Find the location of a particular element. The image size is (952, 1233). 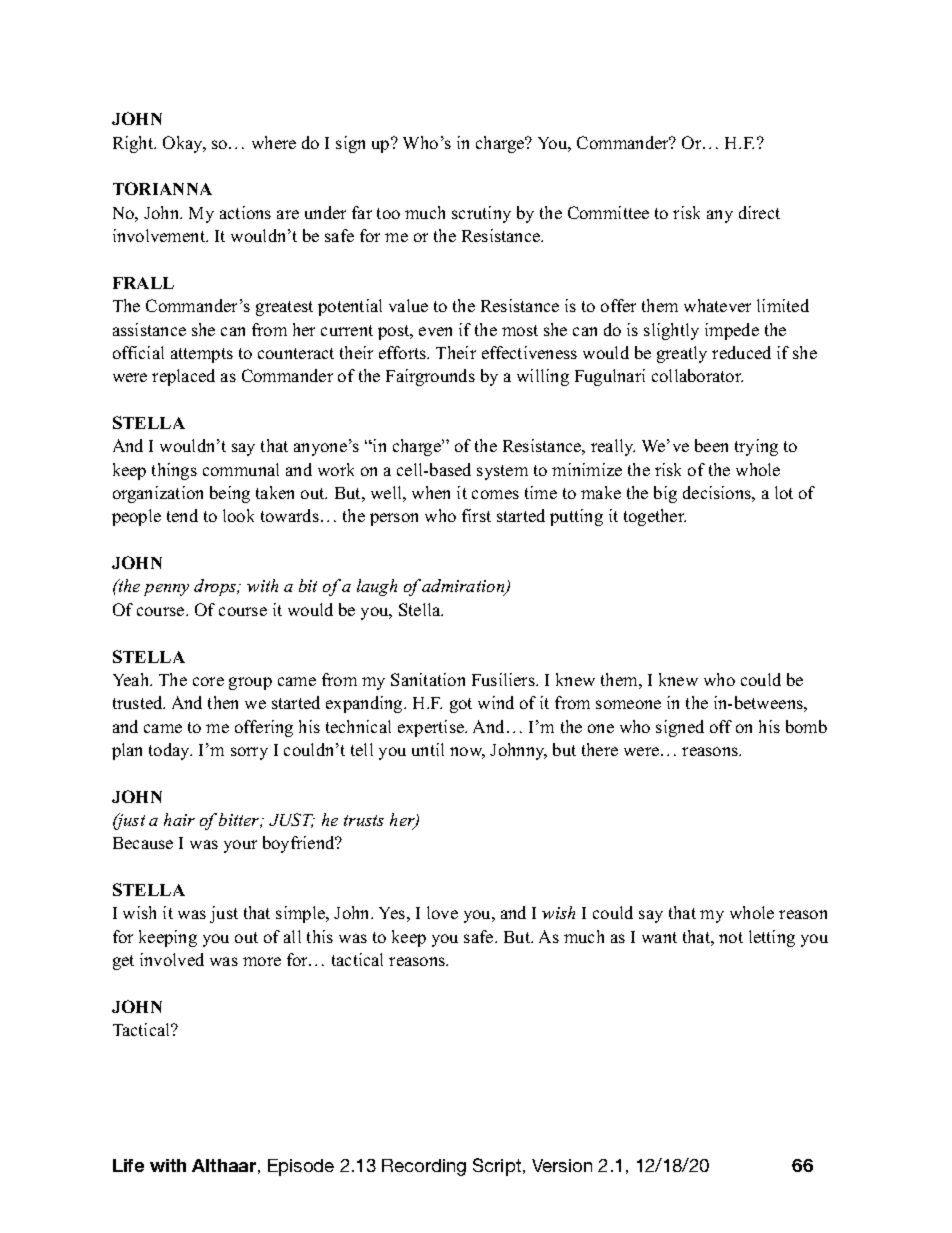

scrutiny is located at coordinates (481, 214).
